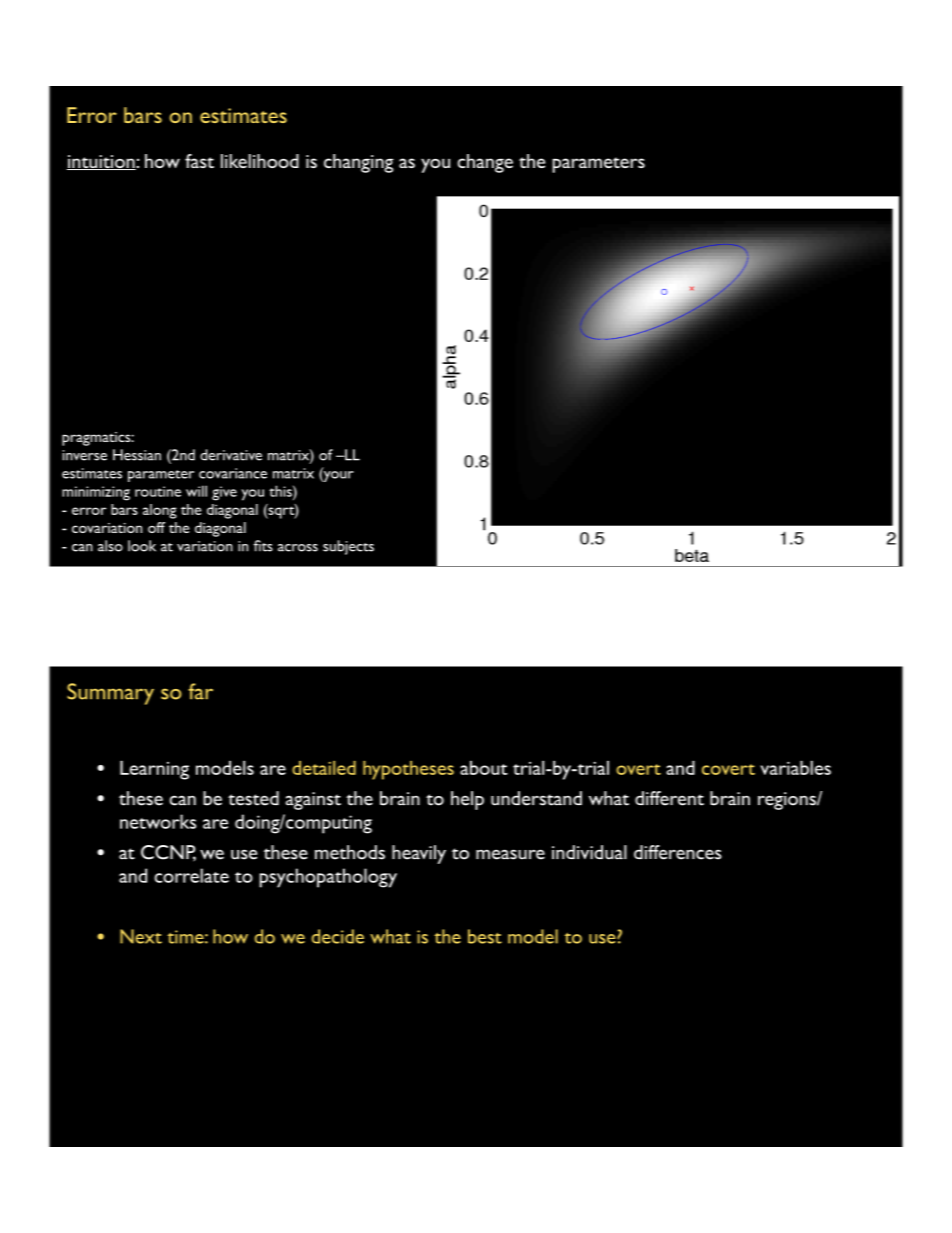 This screenshot has height=1233, width=952. Describe the element at coordinates (485, 163) in the screenshot. I see `change` at that location.
